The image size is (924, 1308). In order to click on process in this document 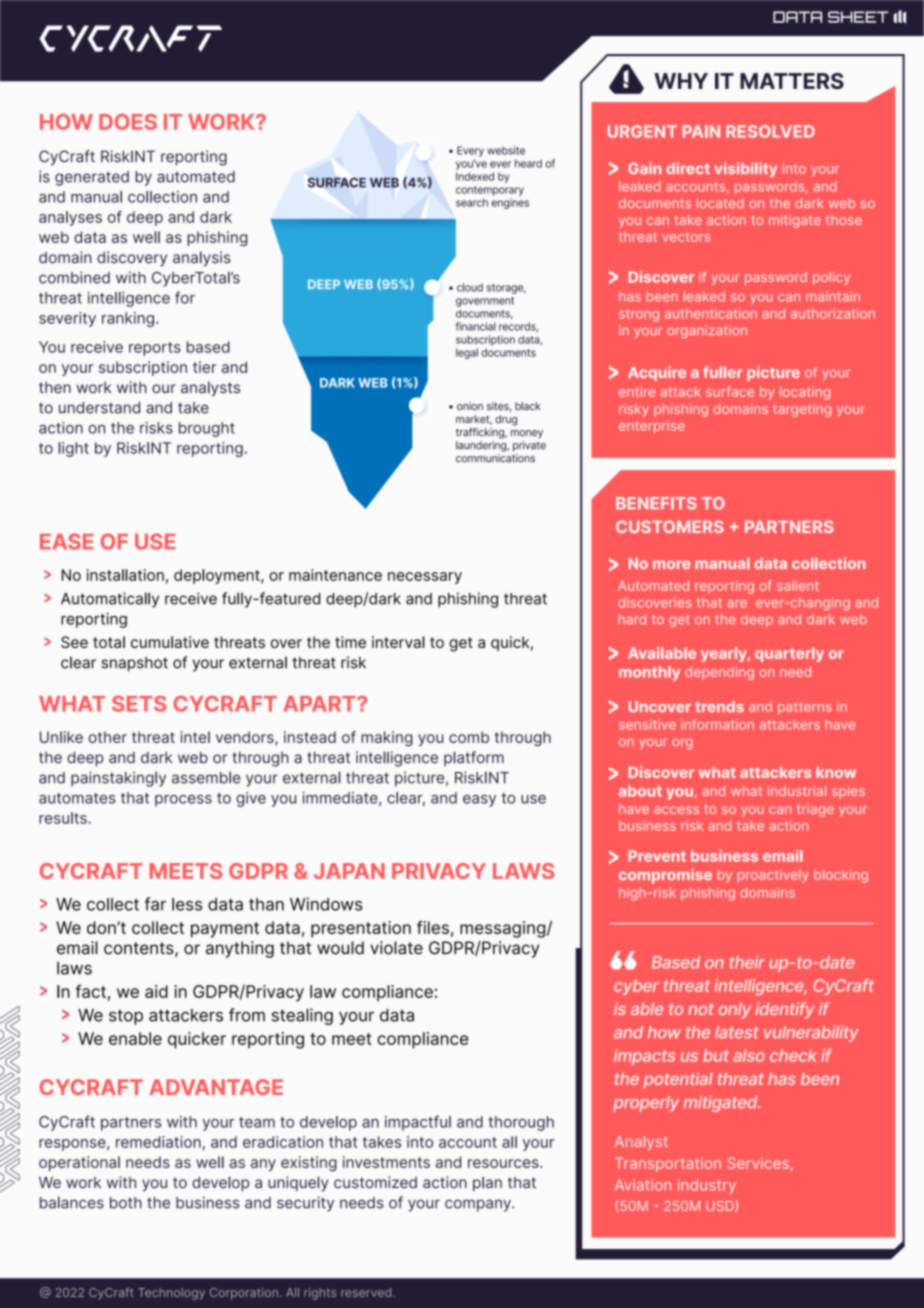, I will do `click(183, 801)`.
